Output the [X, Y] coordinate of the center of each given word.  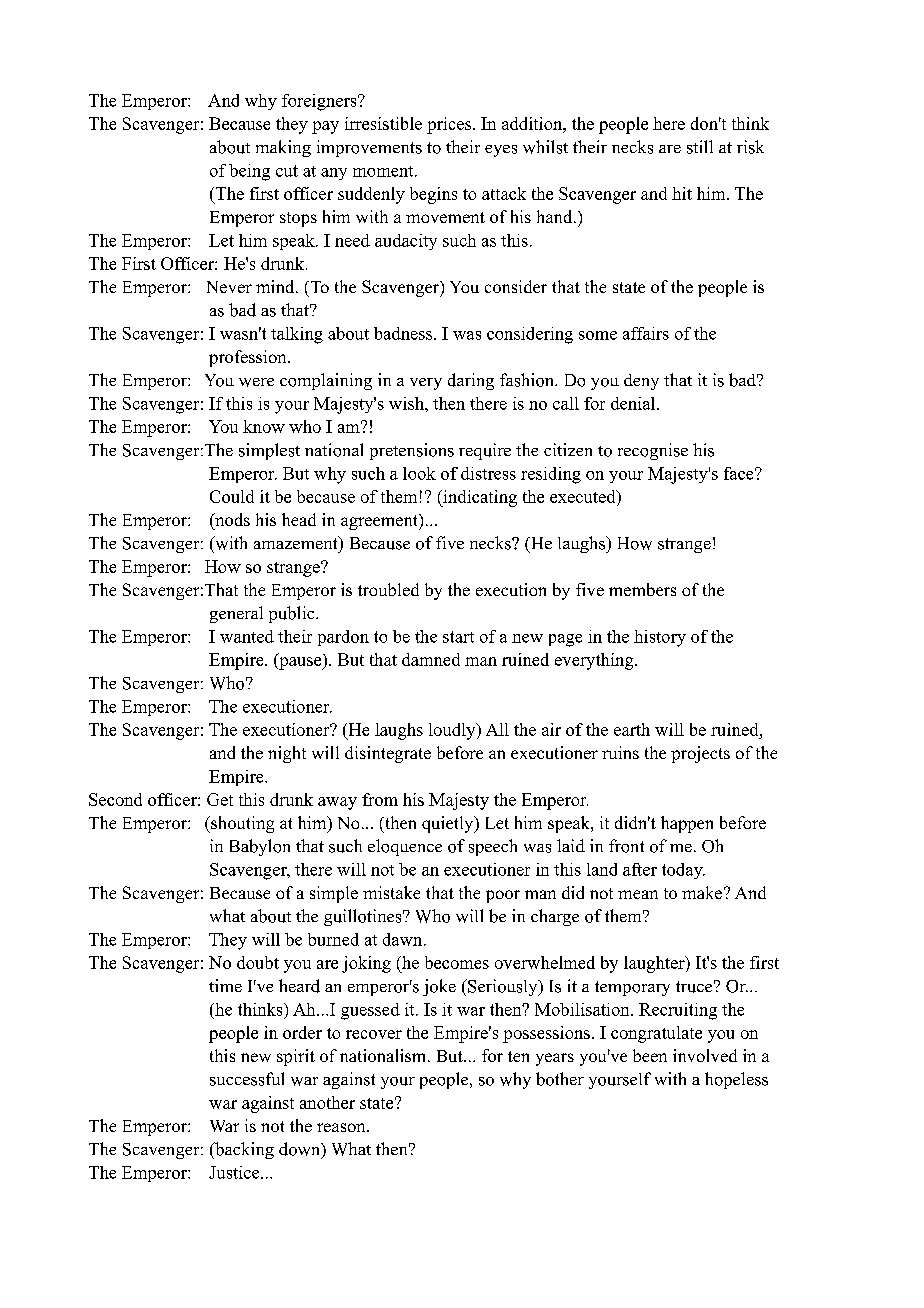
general [236, 614]
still [700, 147]
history [660, 638]
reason [342, 1127]
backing [243, 1150]
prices [450, 125]
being [249, 172]
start [458, 637]
